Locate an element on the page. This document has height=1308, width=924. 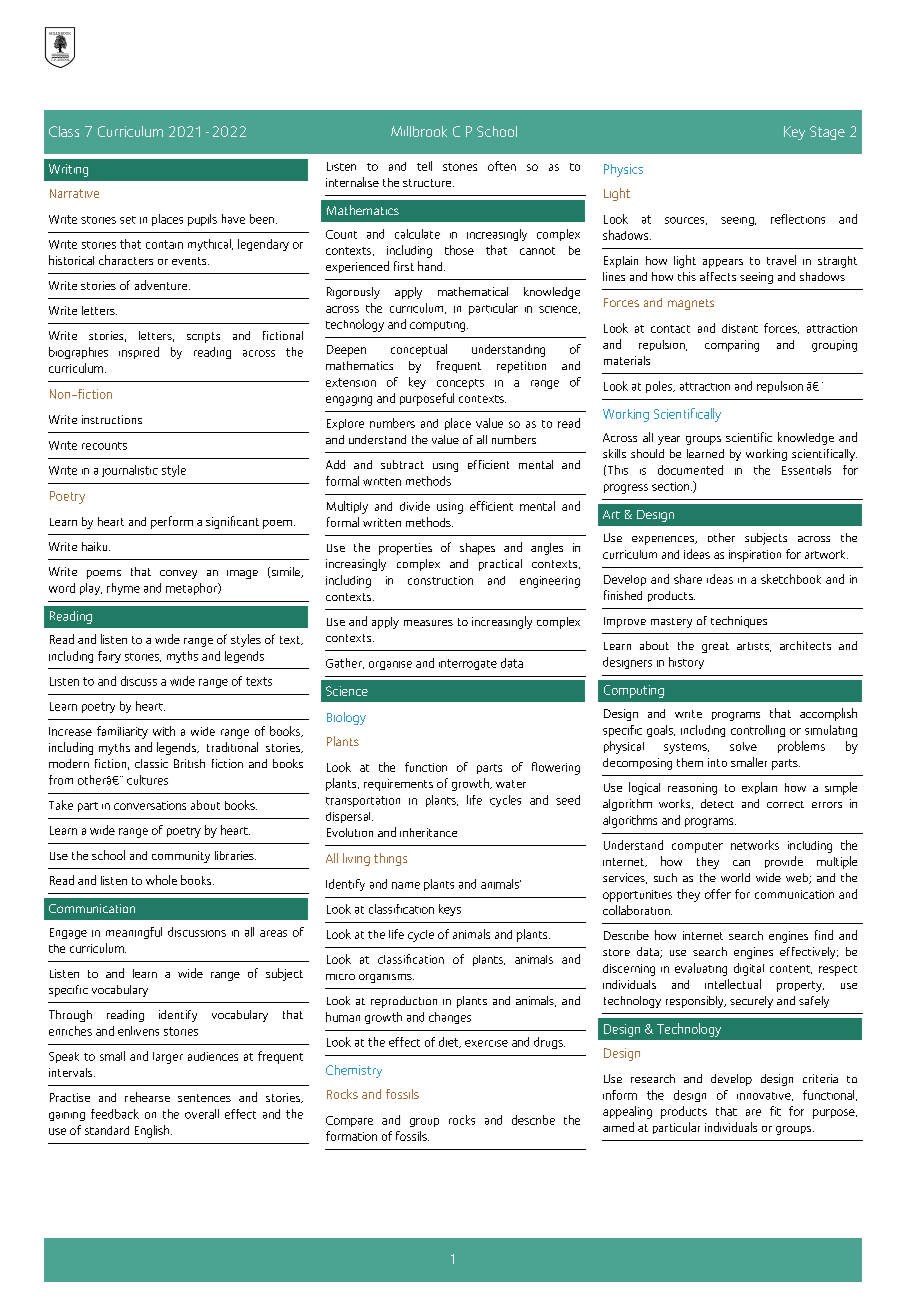
fairy is located at coordinates (109, 657).
